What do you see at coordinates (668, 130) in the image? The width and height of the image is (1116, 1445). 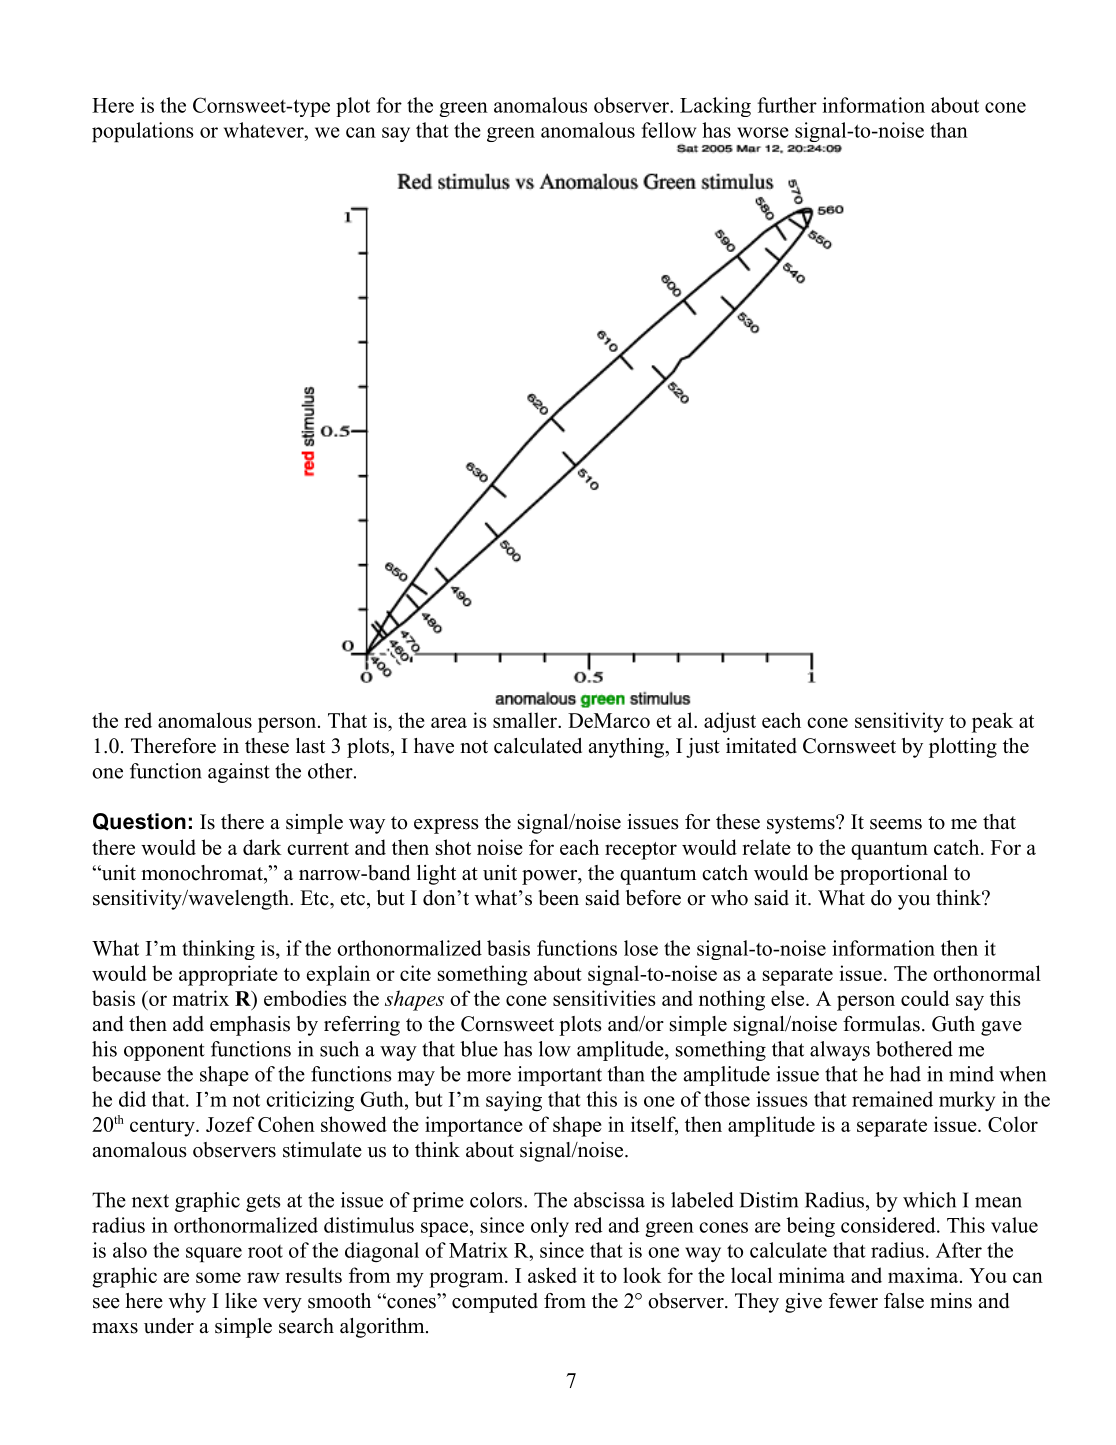 I see `fellow` at bounding box center [668, 130].
